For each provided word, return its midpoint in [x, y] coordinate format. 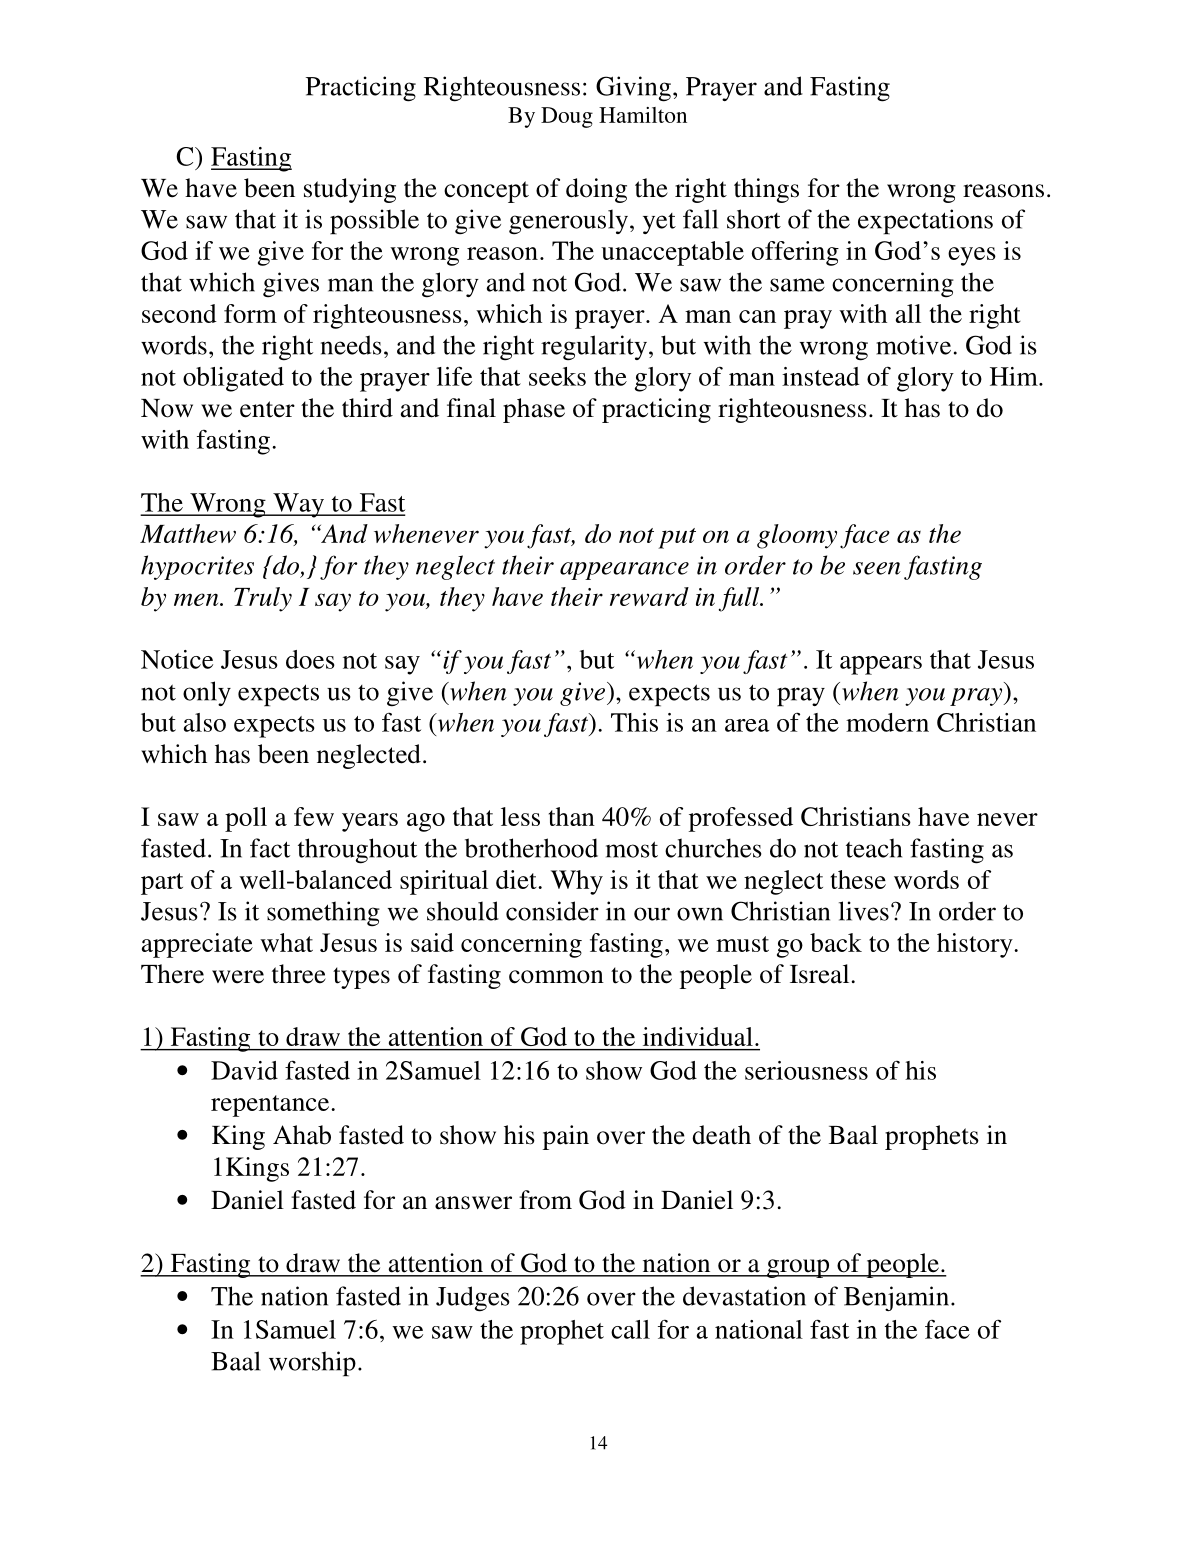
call [630, 1329]
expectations [925, 222]
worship [312, 1364]
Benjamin [896, 1298]
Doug [567, 117]
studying [350, 190]
